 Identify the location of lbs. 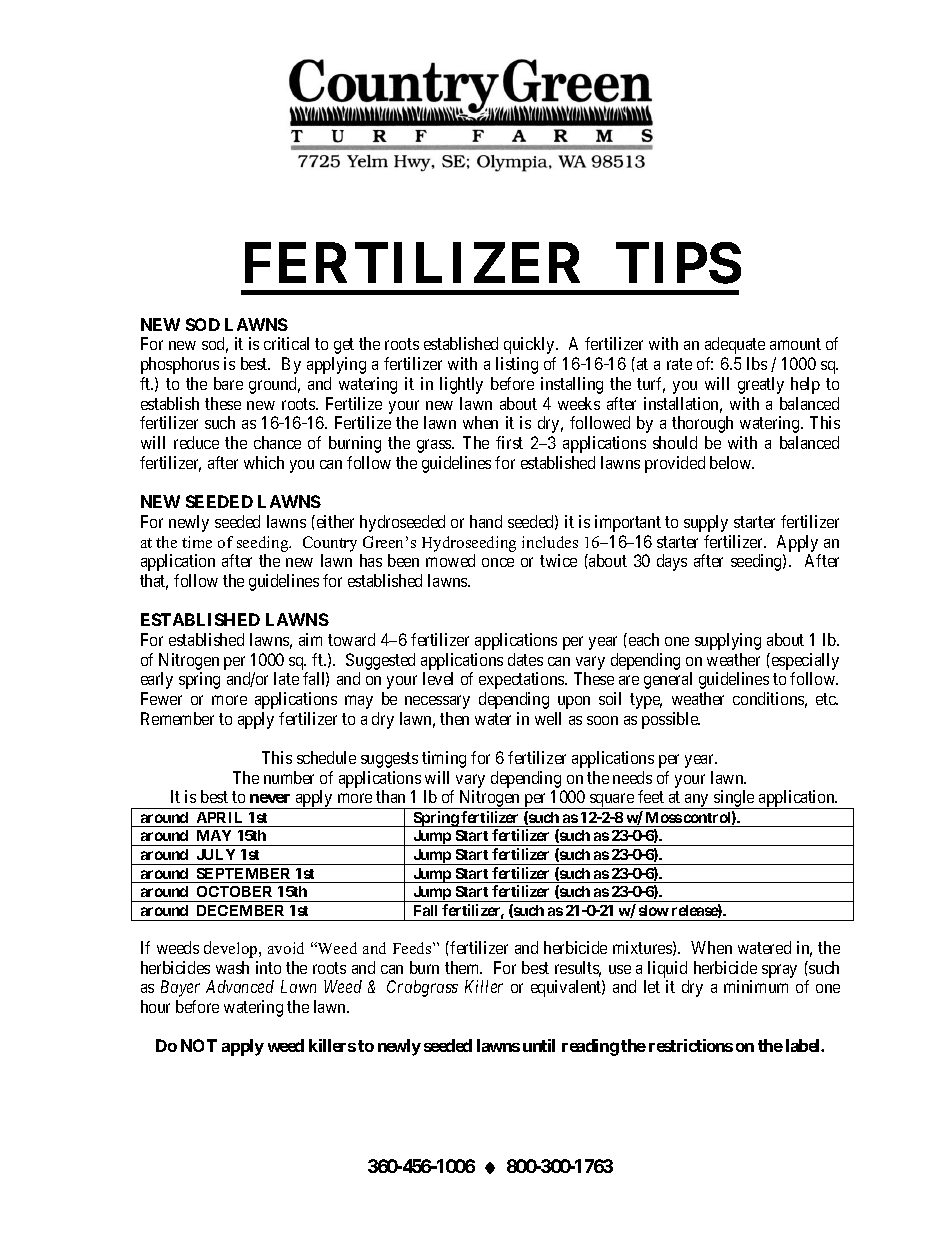
(757, 363).
